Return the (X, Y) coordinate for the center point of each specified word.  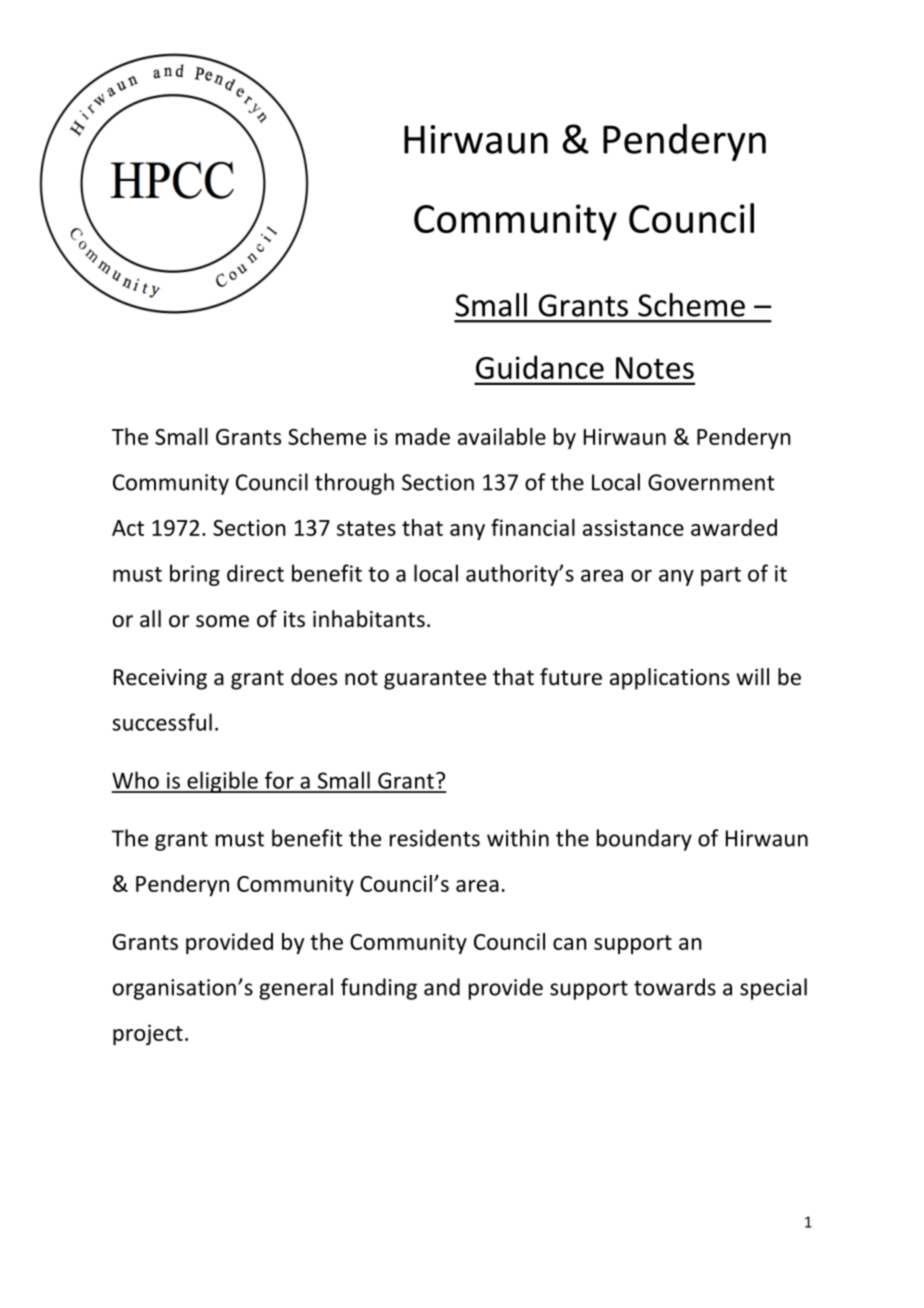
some (222, 621)
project (148, 1034)
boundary (644, 840)
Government (711, 482)
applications (670, 679)
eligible (222, 782)
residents (435, 838)
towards (675, 987)
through (354, 484)
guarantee (435, 680)
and (442, 987)
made (423, 436)
